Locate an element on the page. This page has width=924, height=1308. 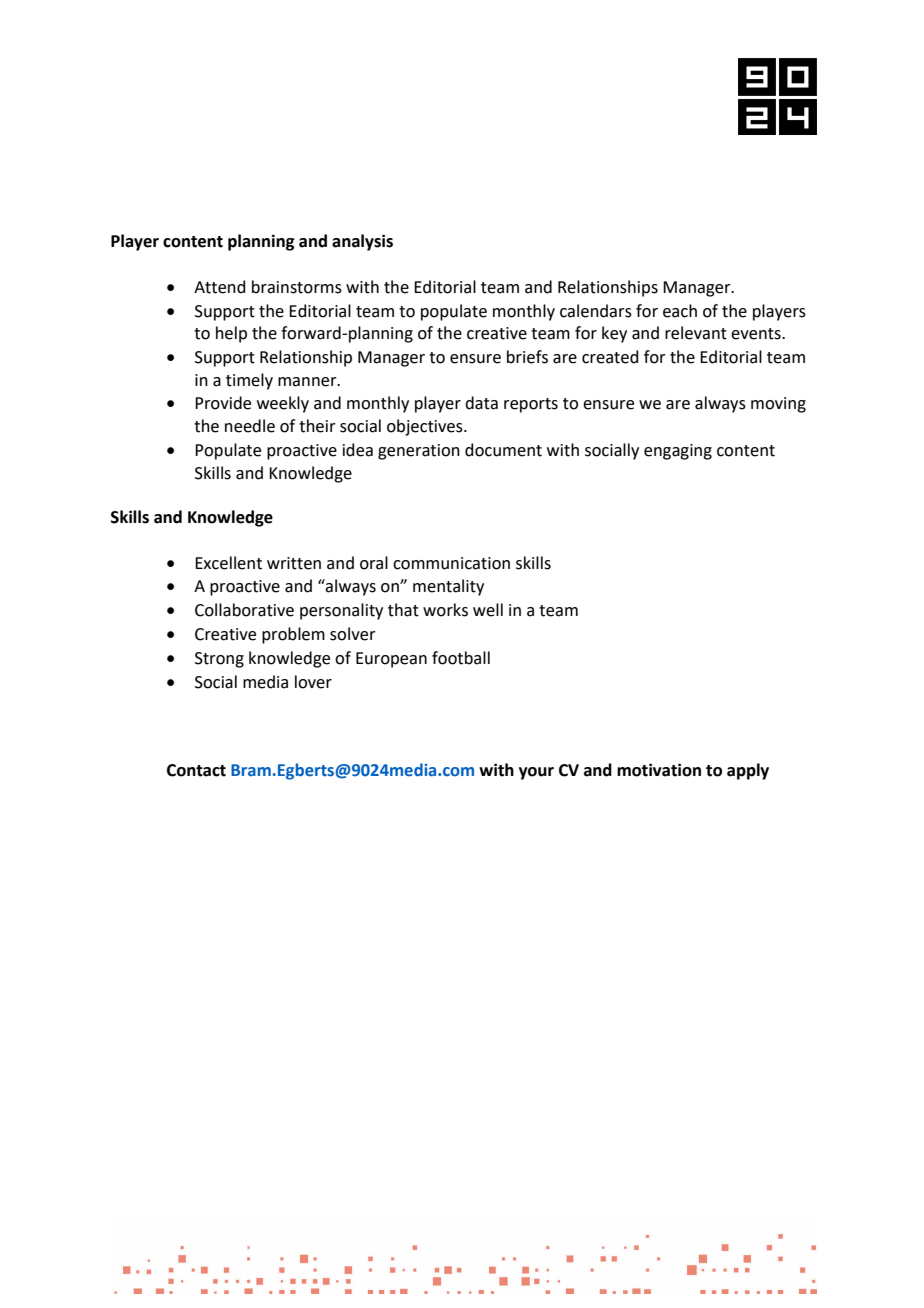
analysis is located at coordinates (362, 242).
